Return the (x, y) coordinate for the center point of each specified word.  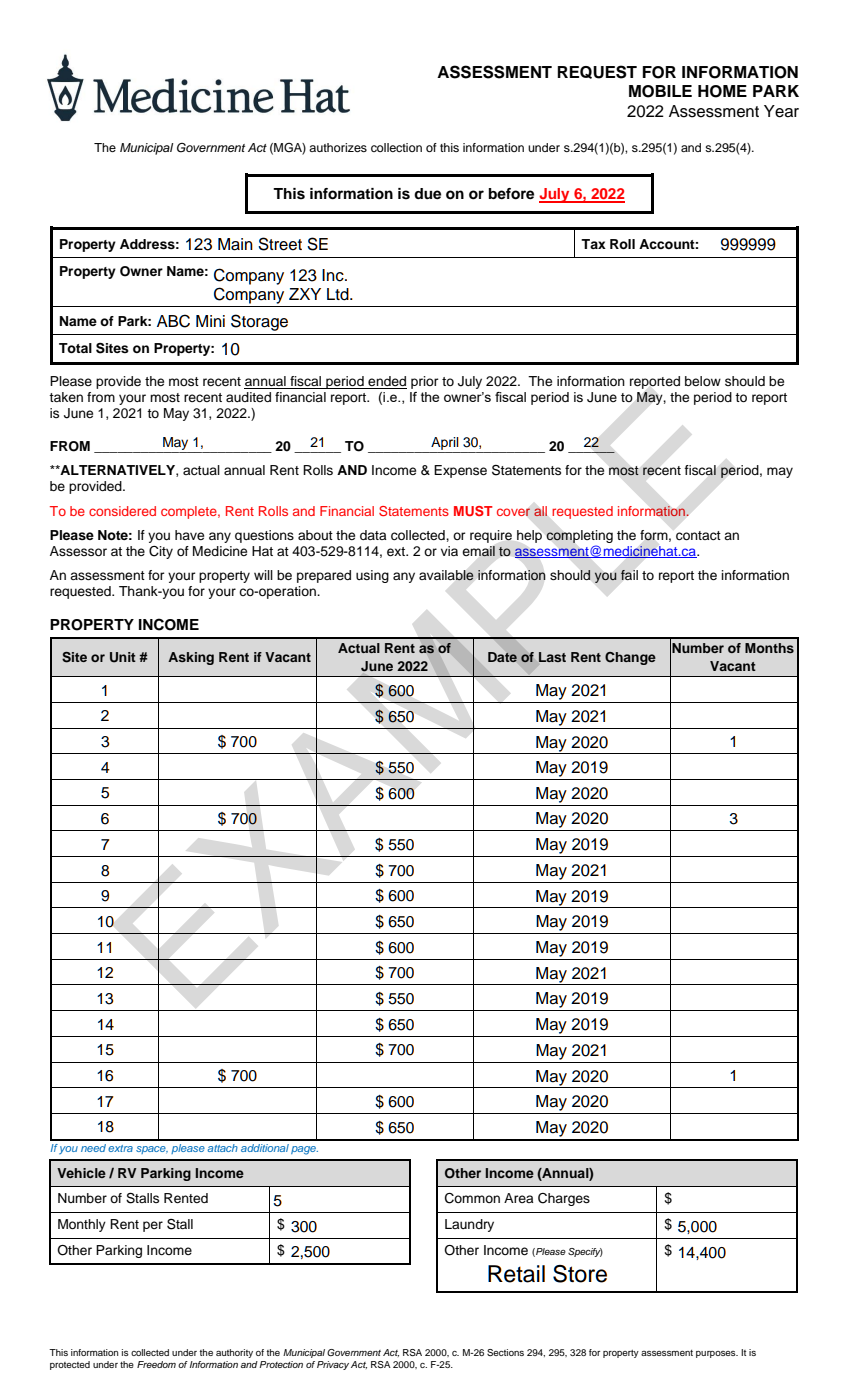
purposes (717, 1354)
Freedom (156, 1364)
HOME (722, 91)
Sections (505, 1352)
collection (396, 147)
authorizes (338, 147)
